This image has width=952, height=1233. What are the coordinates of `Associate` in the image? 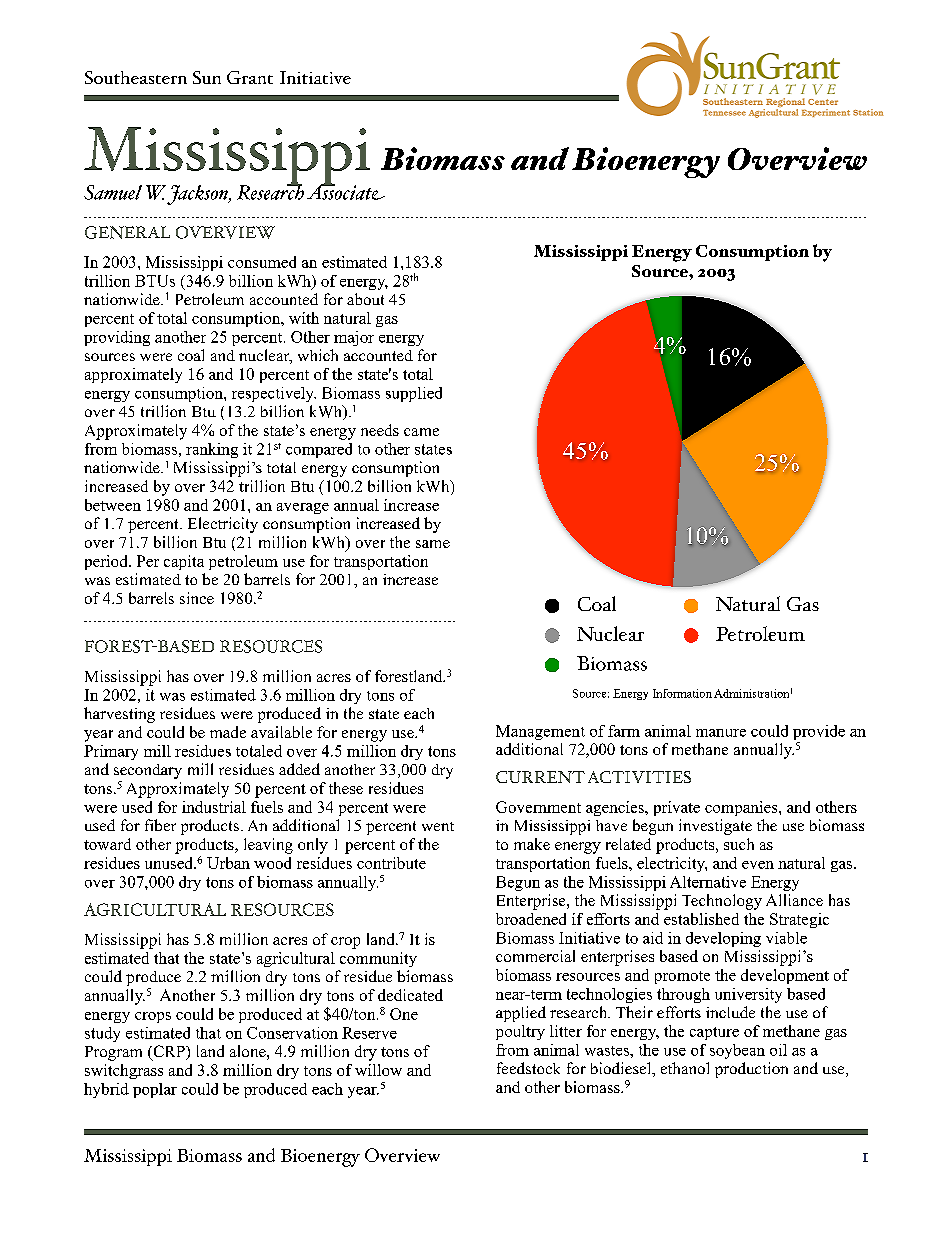 It's located at (346, 191).
